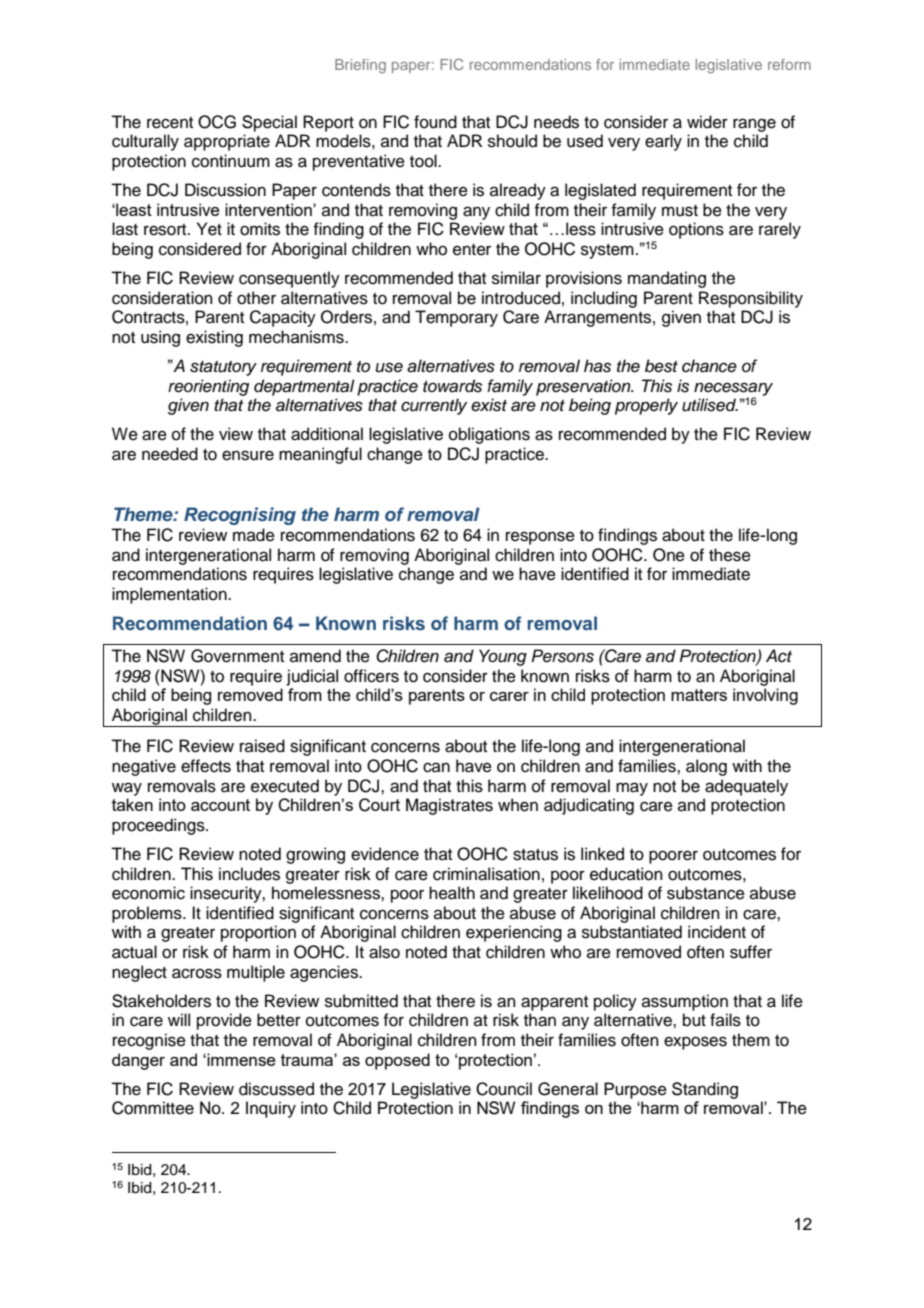 The image size is (924, 1308). Describe the element at coordinates (434, 406) in the image. I see `currently` at that location.
